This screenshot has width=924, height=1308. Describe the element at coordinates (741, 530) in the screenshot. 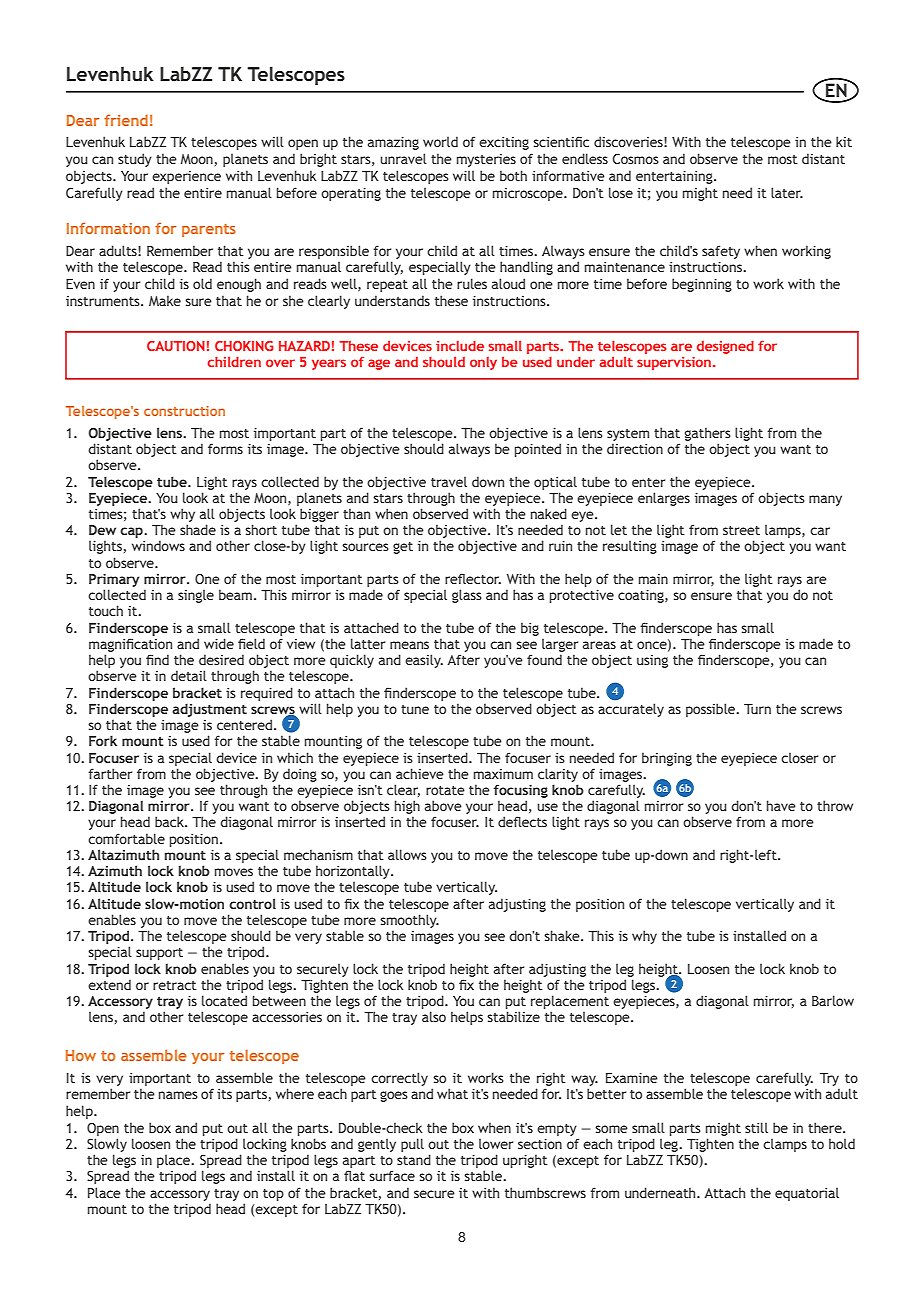

I see `street` at that location.
